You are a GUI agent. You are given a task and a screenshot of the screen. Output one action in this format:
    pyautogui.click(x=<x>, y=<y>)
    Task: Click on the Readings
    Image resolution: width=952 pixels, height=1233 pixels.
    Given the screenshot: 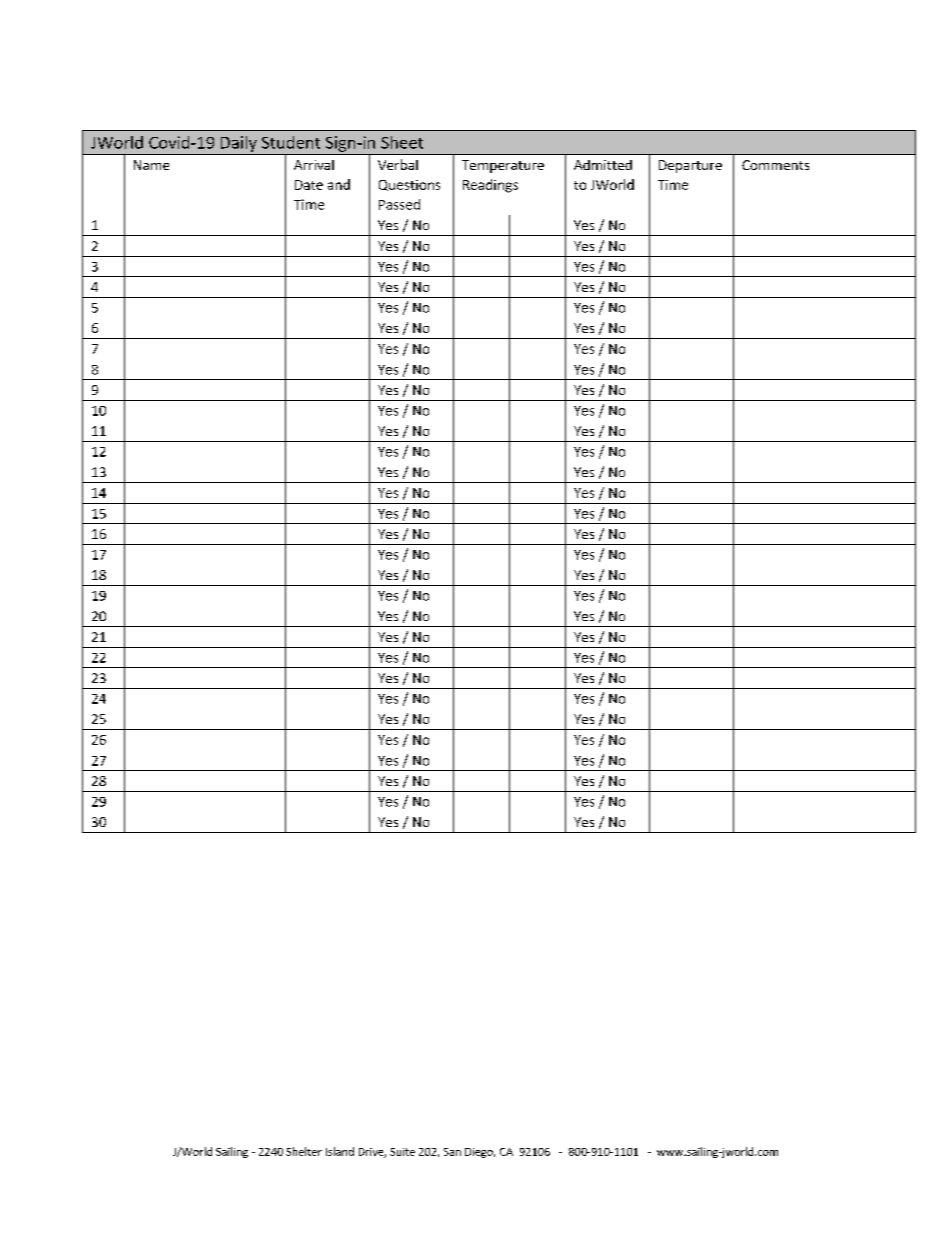 What is the action you would take?
    pyautogui.click(x=490, y=186)
